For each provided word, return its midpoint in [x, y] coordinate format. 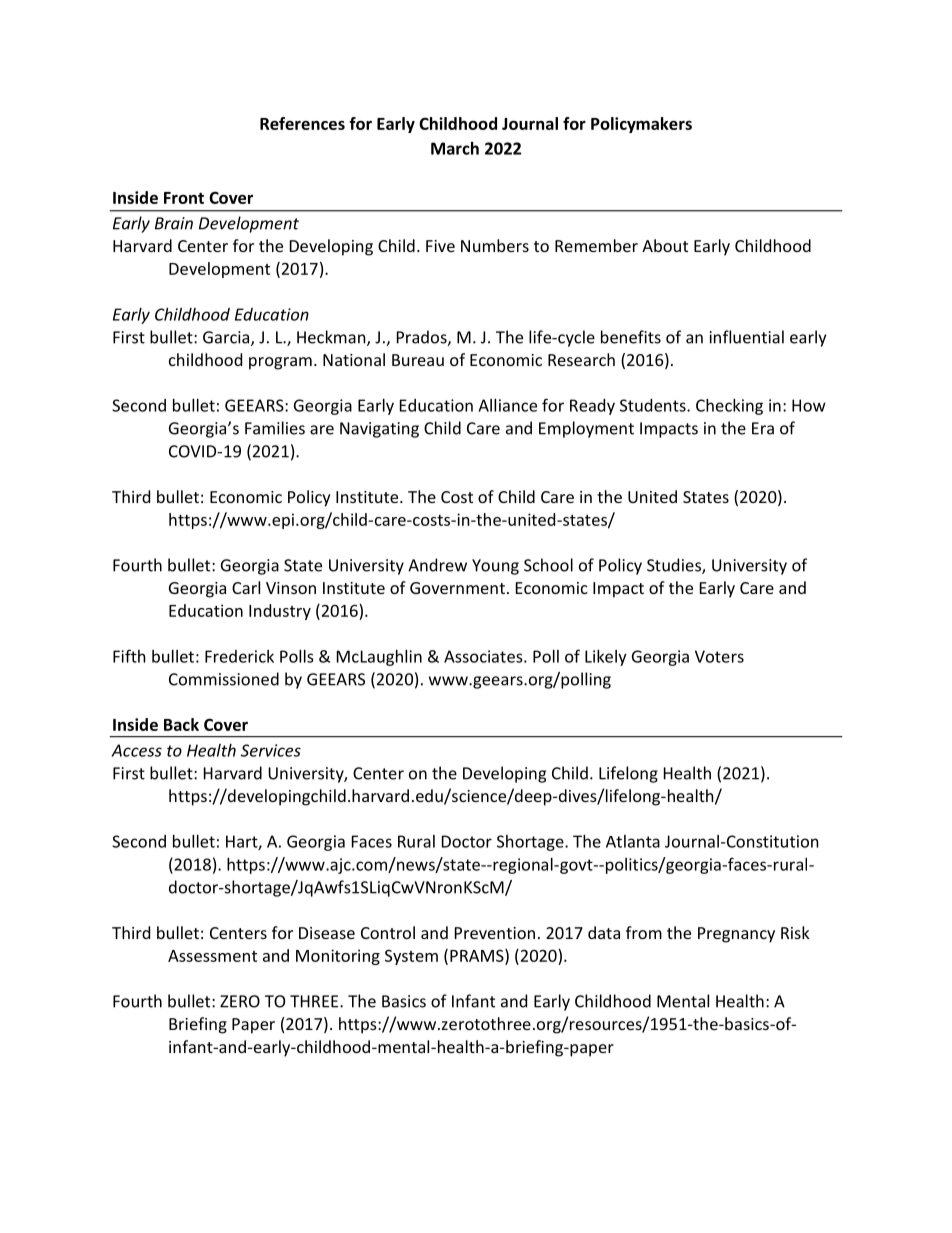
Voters [719, 656]
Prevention [495, 933]
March [455, 148]
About [665, 245]
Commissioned [224, 679]
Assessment [212, 956]
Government [457, 588]
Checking [729, 407]
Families [275, 428]
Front [184, 198]
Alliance [507, 405]
